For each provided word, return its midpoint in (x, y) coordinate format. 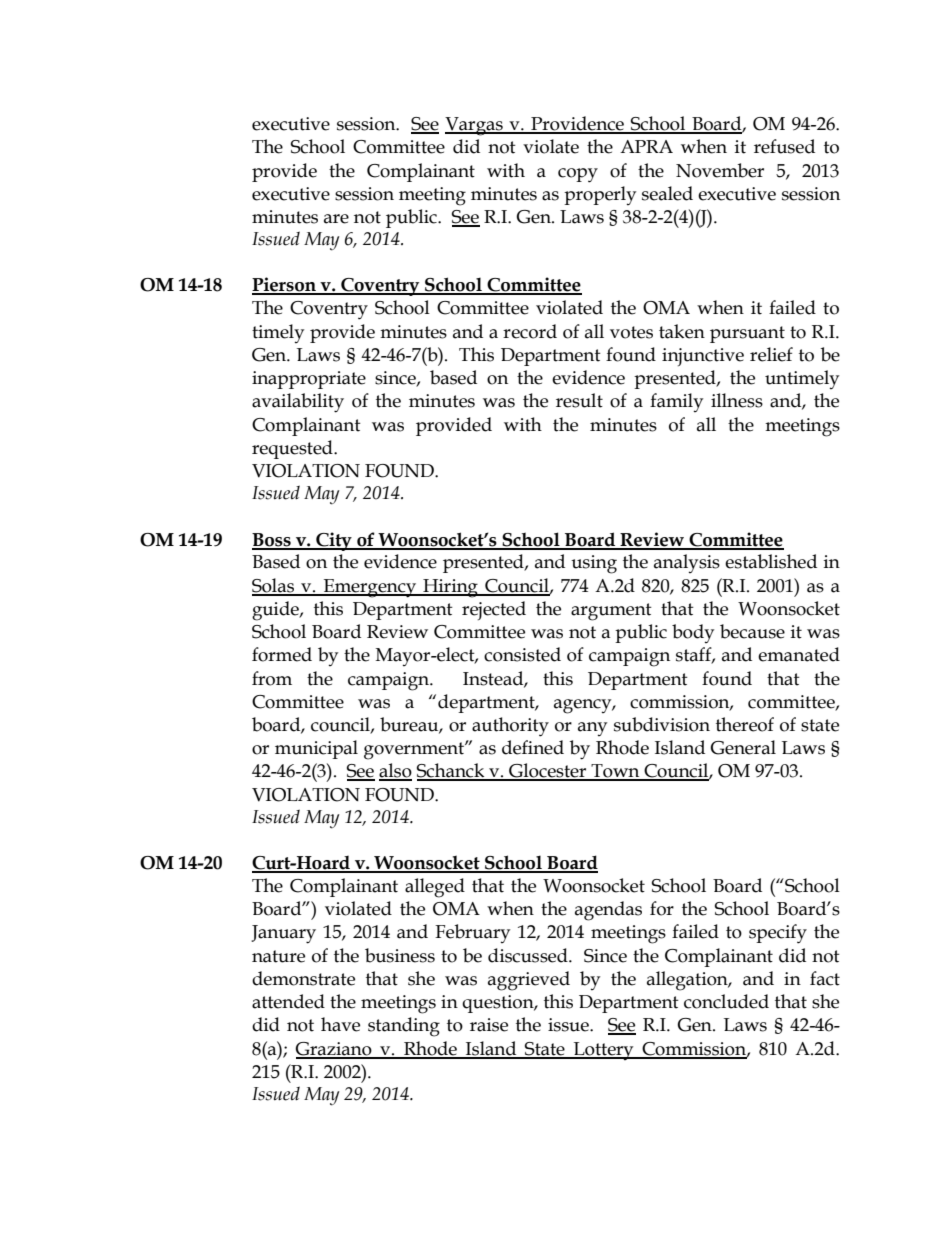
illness (737, 400)
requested (293, 449)
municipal (316, 749)
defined (533, 747)
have (340, 1024)
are (336, 219)
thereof (745, 724)
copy (578, 175)
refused (784, 146)
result (579, 400)
